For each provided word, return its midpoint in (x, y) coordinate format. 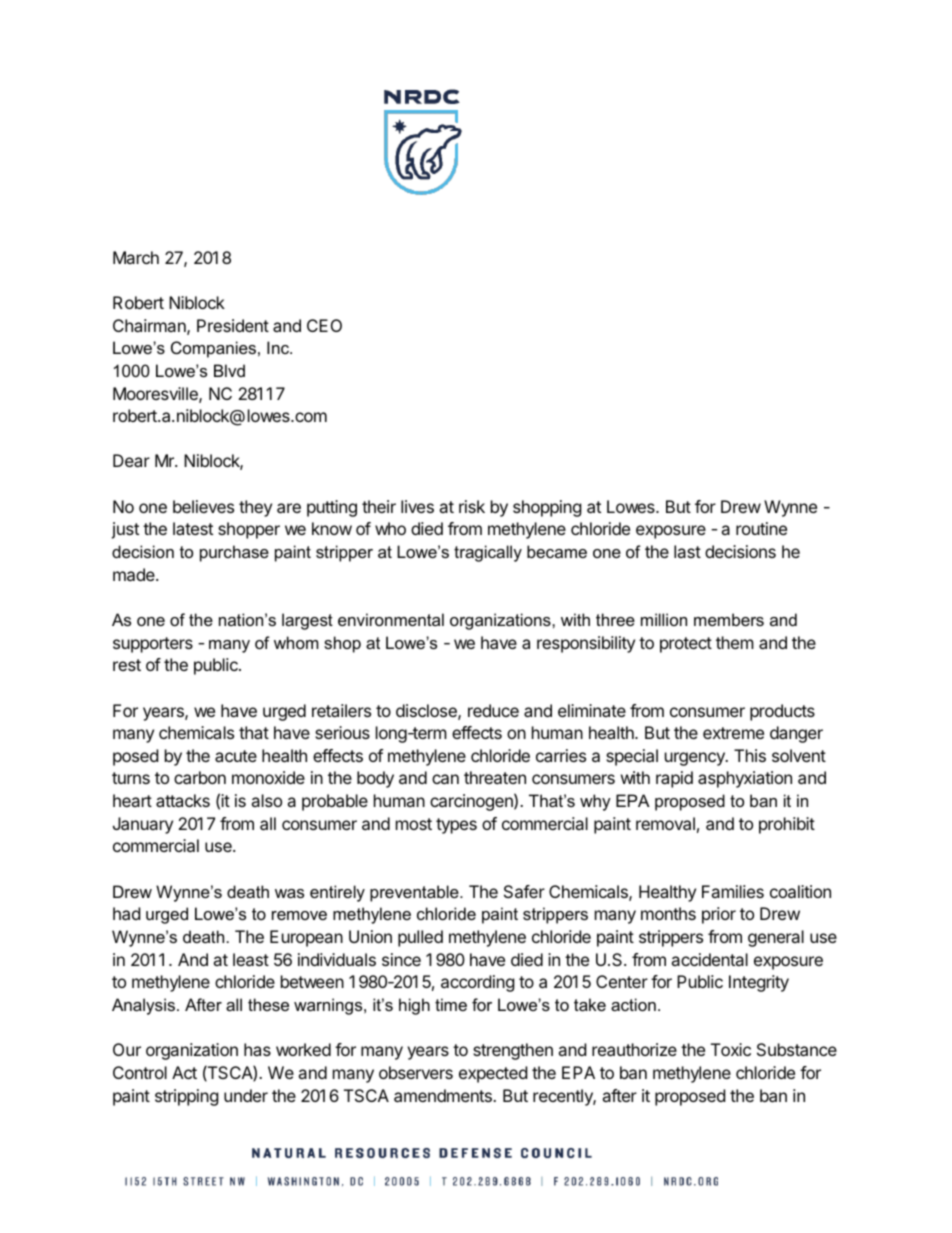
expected (493, 1074)
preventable (415, 893)
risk (472, 506)
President (233, 325)
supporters (153, 645)
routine (761, 528)
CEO (324, 325)
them (735, 642)
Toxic (731, 1049)
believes (203, 506)
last (687, 551)
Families (733, 891)
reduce (493, 710)
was (289, 893)
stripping (187, 1097)
